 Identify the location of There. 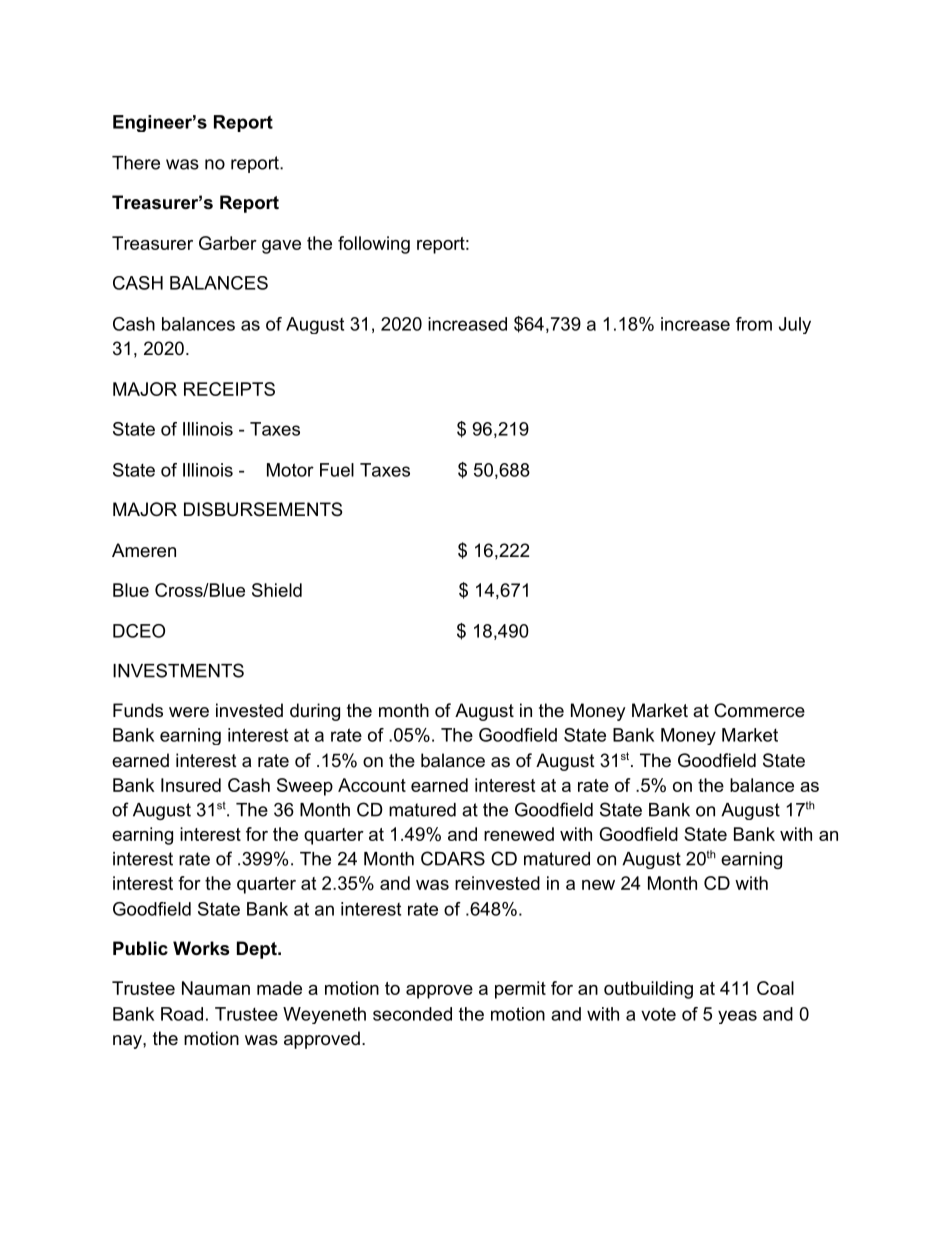
(136, 163).
